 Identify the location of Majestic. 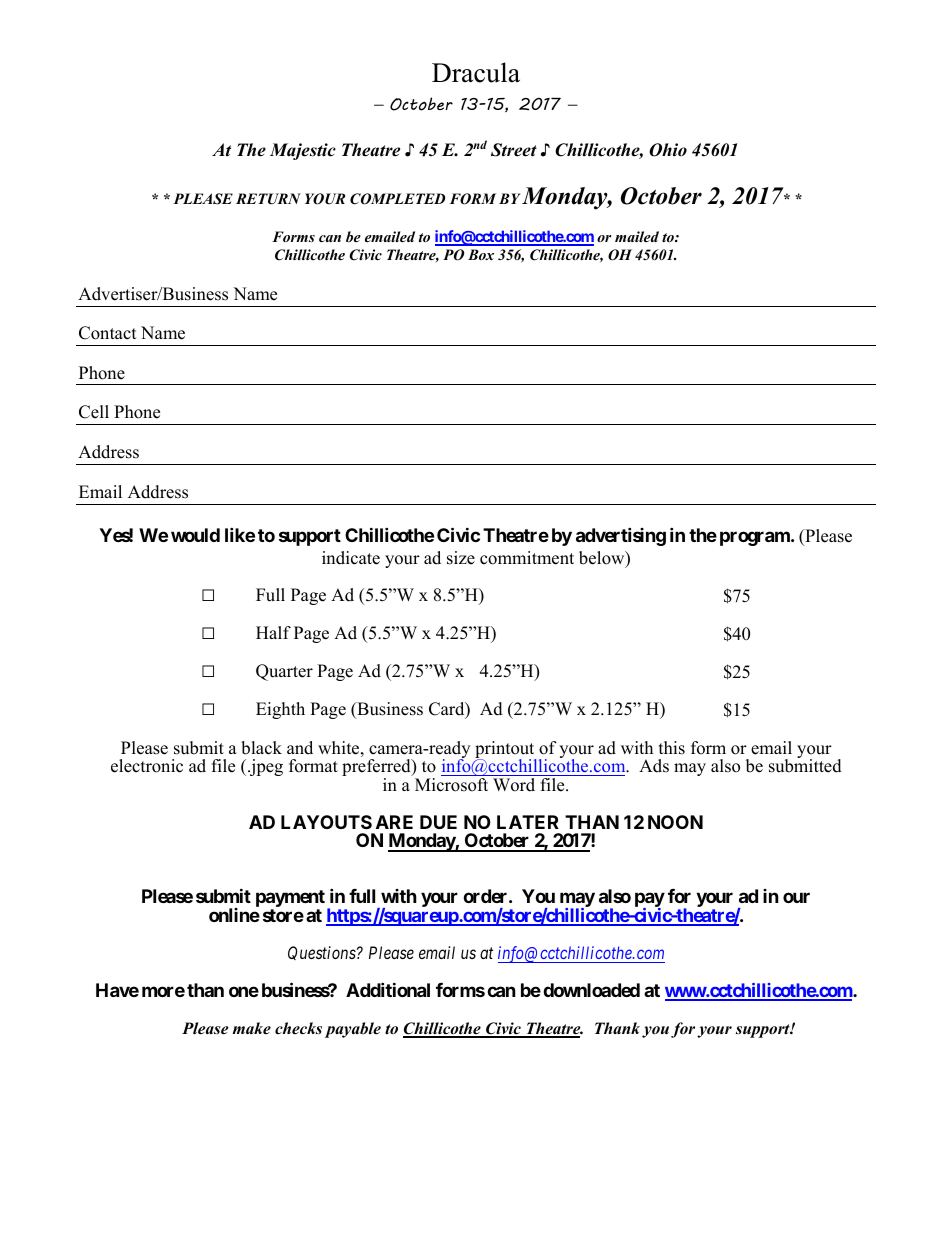
(303, 151).
